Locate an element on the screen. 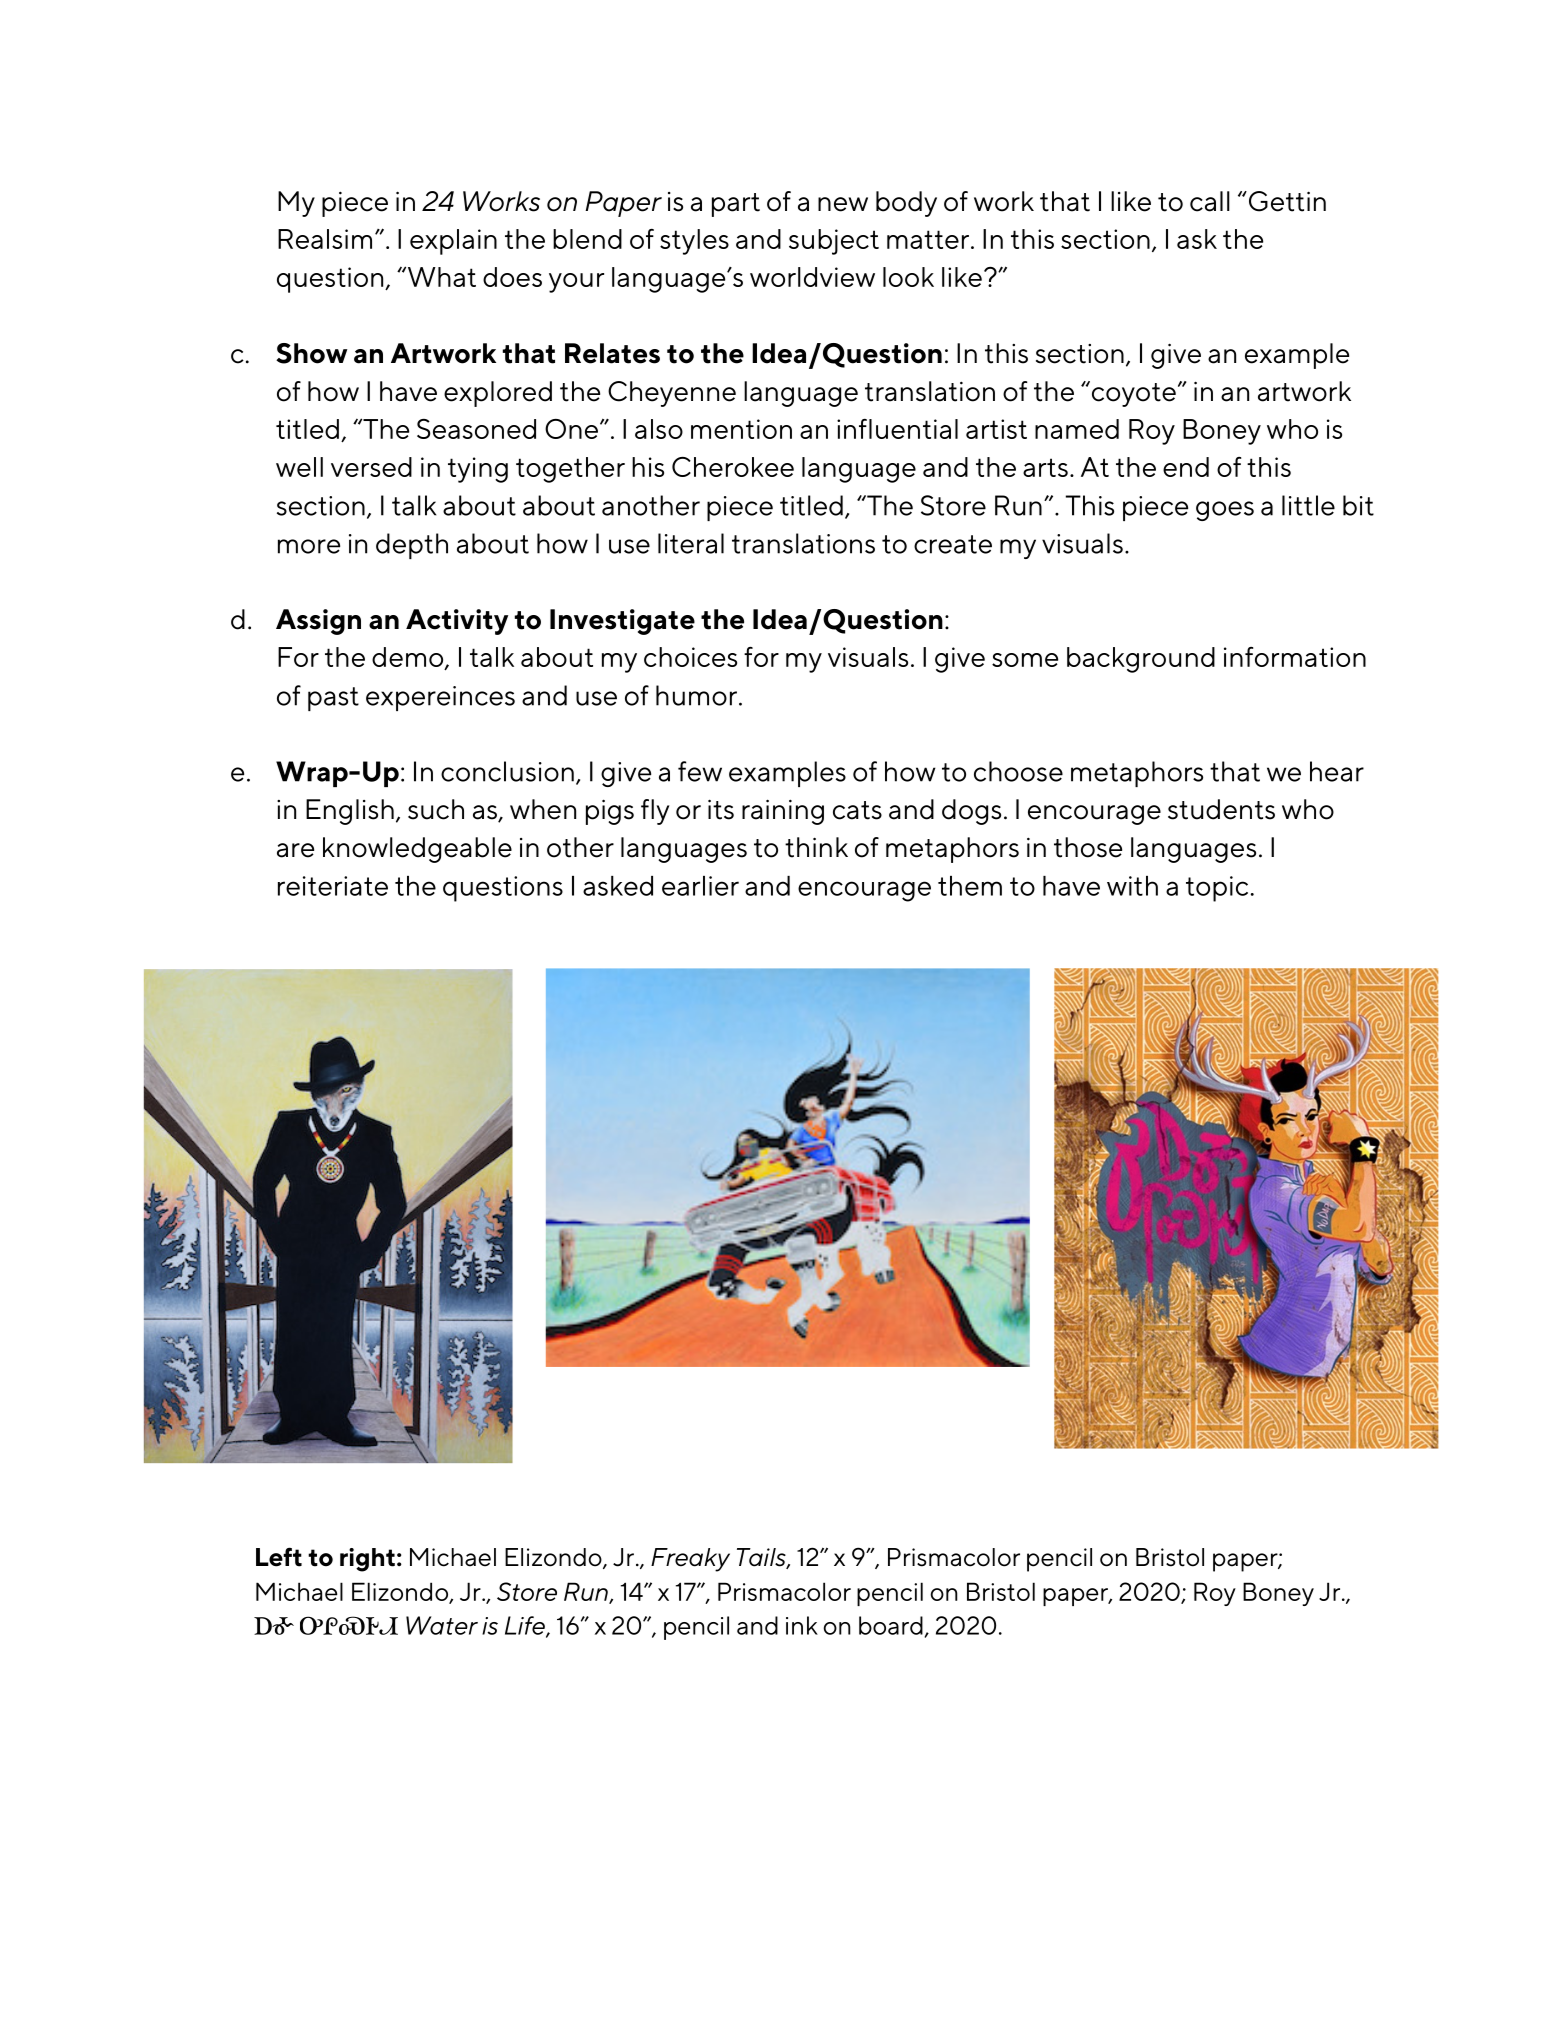 This screenshot has width=1559, height=2017. call is located at coordinates (1210, 201).
